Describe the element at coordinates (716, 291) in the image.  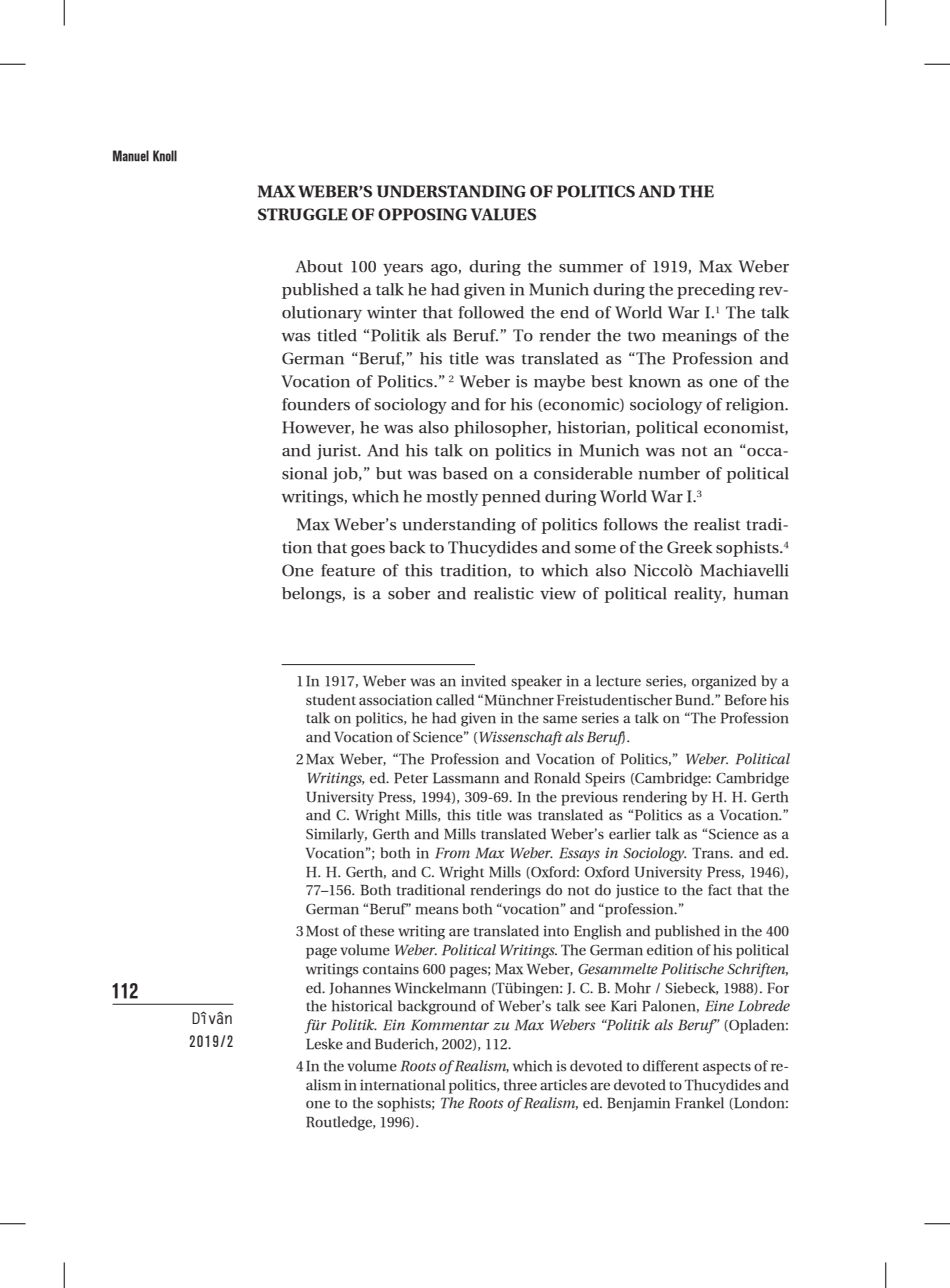
I see `preceding` at that location.
